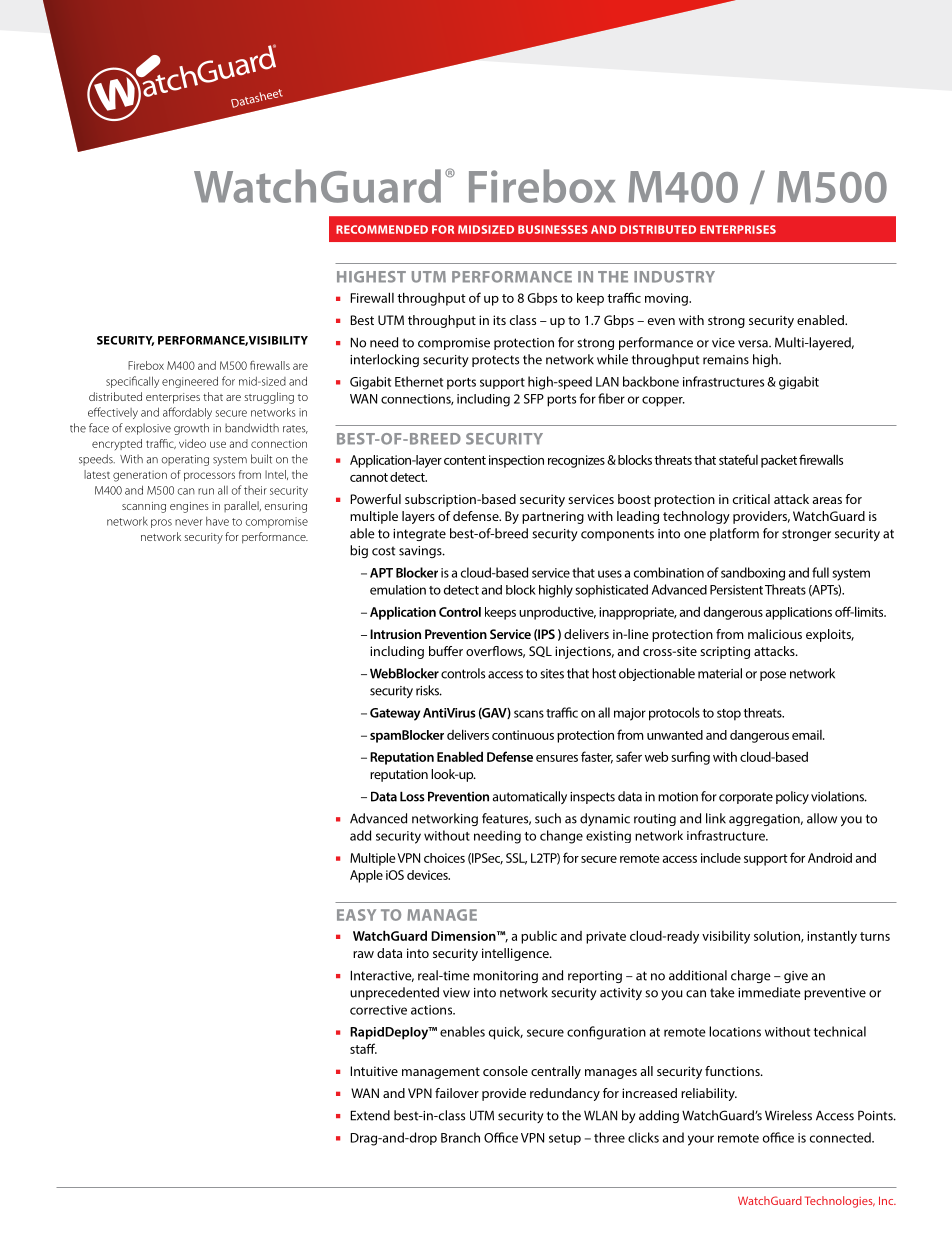 The image size is (952, 1233). What do you see at coordinates (382, 229) in the document?
I see `Recommended` at bounding box center [382, 229].
